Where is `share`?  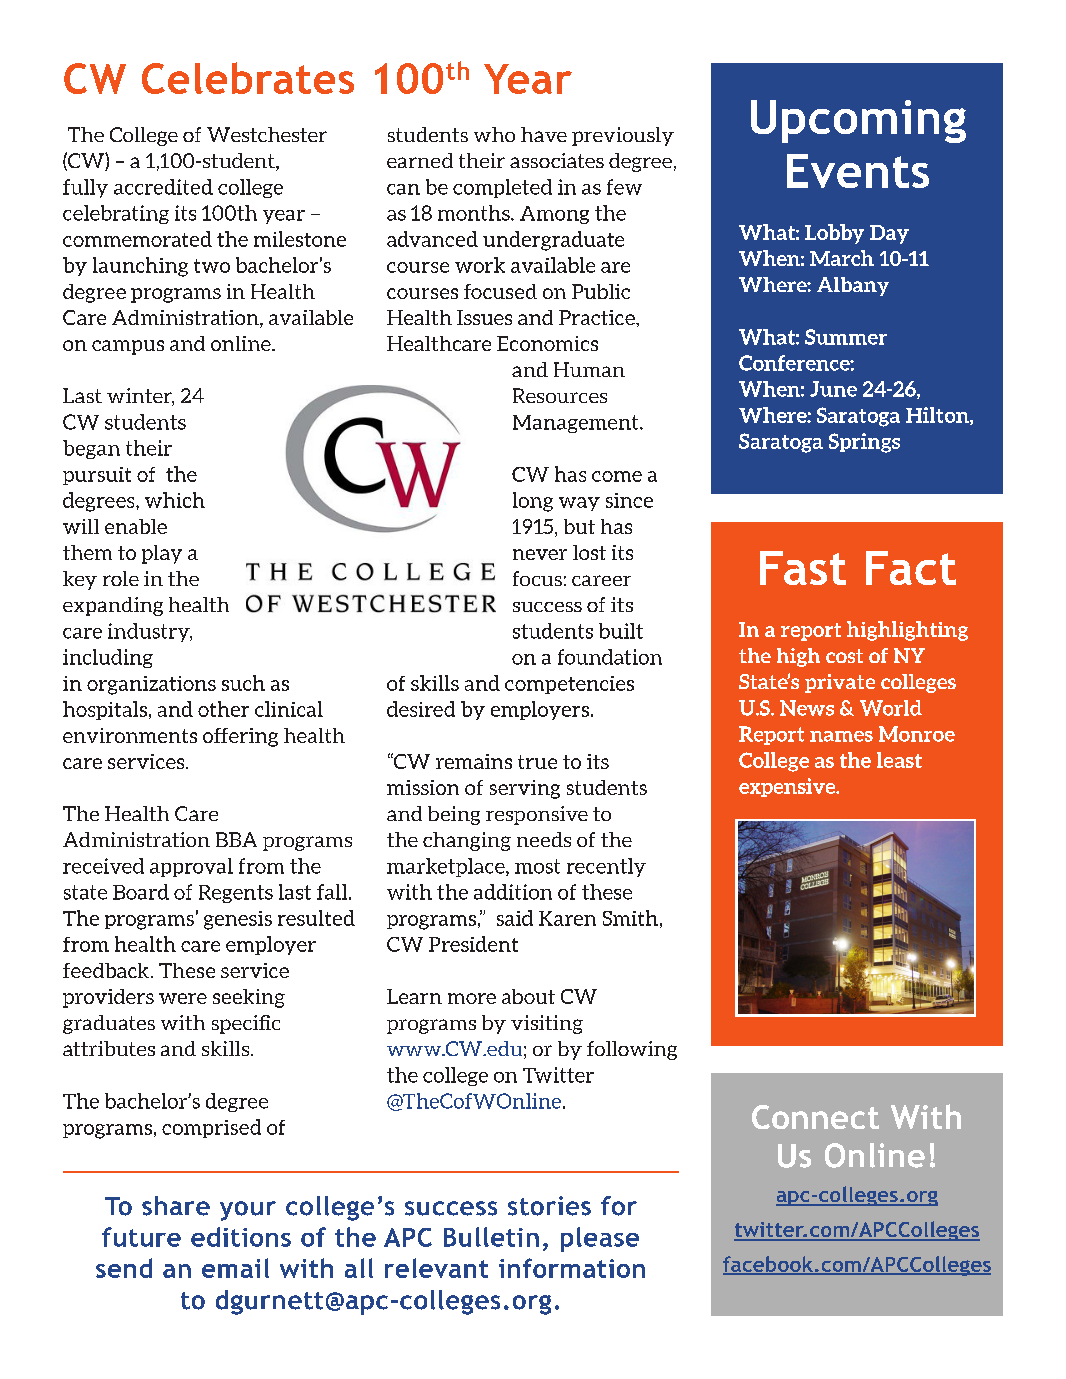 share is located at coordinates (176, 1206).
